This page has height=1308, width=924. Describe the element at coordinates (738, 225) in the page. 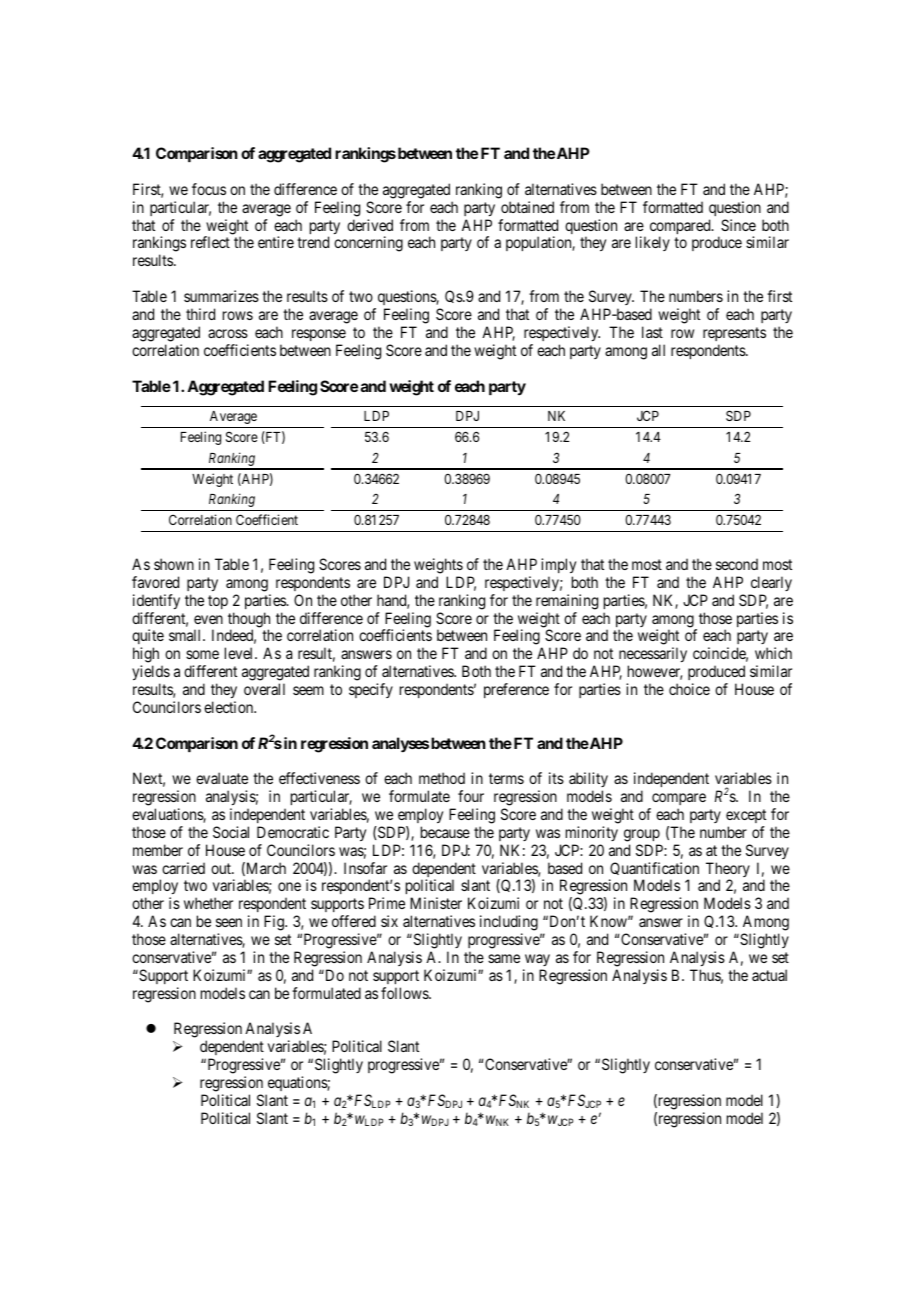

I see `Since` at that location.
